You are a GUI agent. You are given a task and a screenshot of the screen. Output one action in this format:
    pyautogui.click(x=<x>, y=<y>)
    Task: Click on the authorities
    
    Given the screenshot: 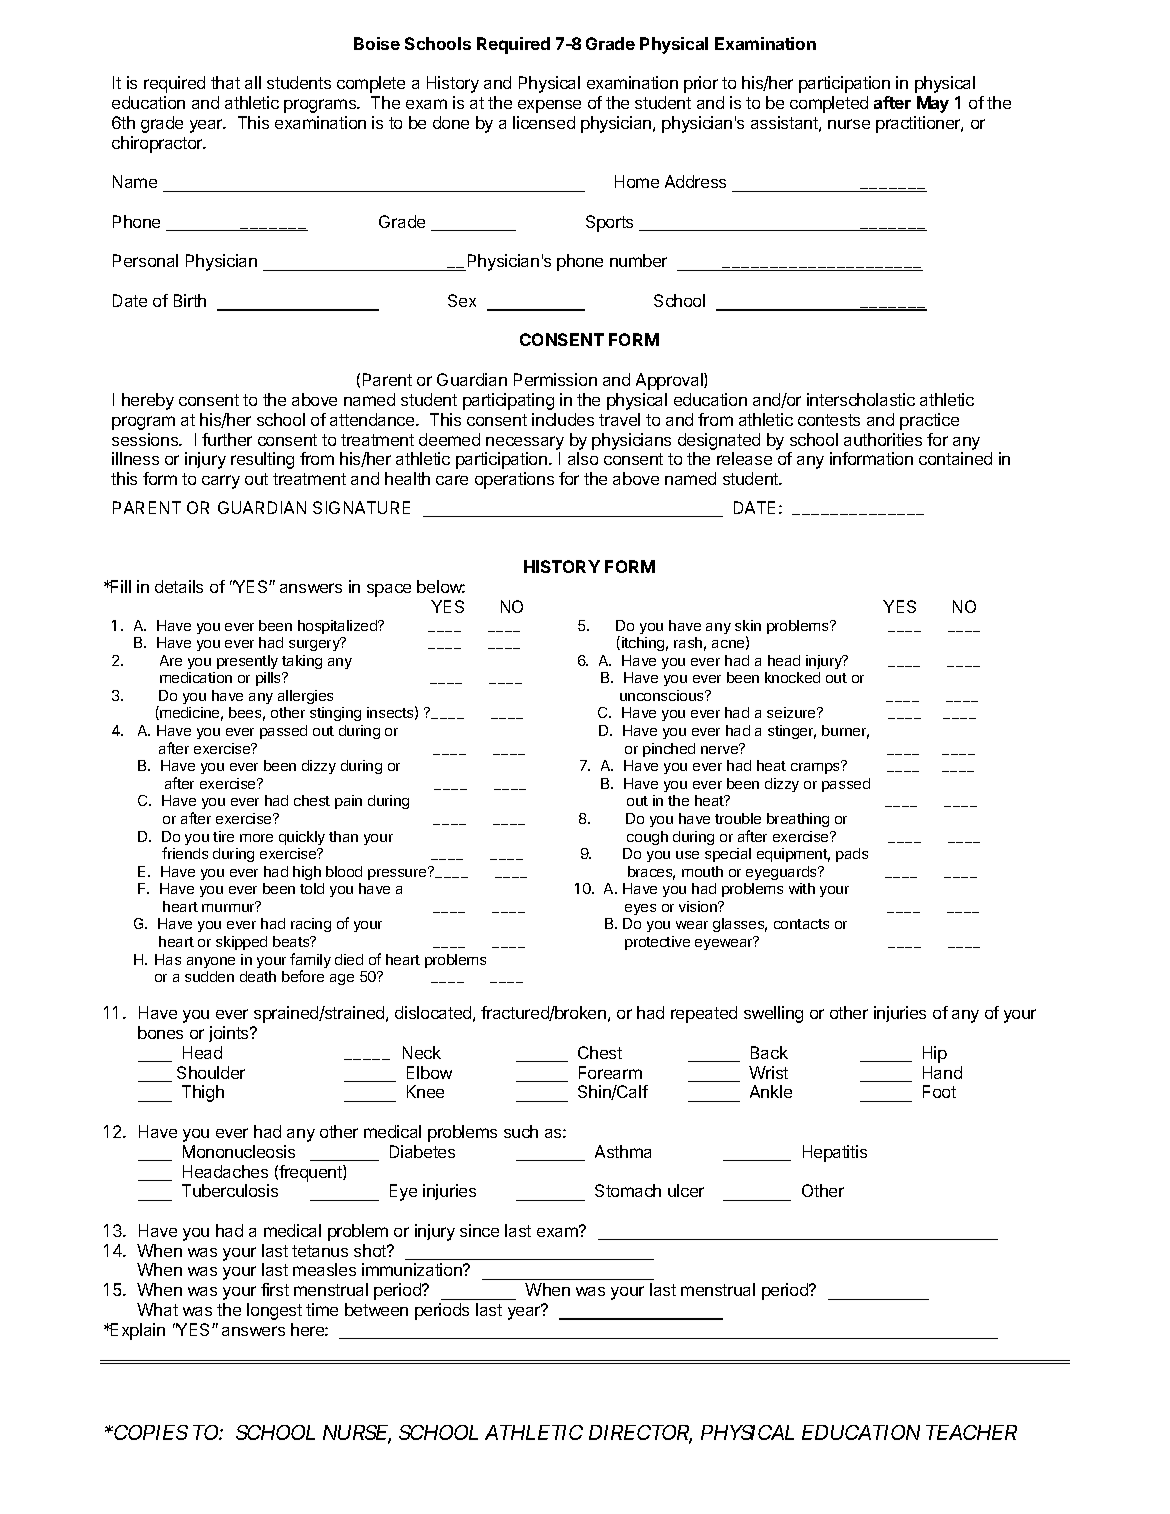 What is the action you would take?
    pyautogui.click(x=883, y=439)
